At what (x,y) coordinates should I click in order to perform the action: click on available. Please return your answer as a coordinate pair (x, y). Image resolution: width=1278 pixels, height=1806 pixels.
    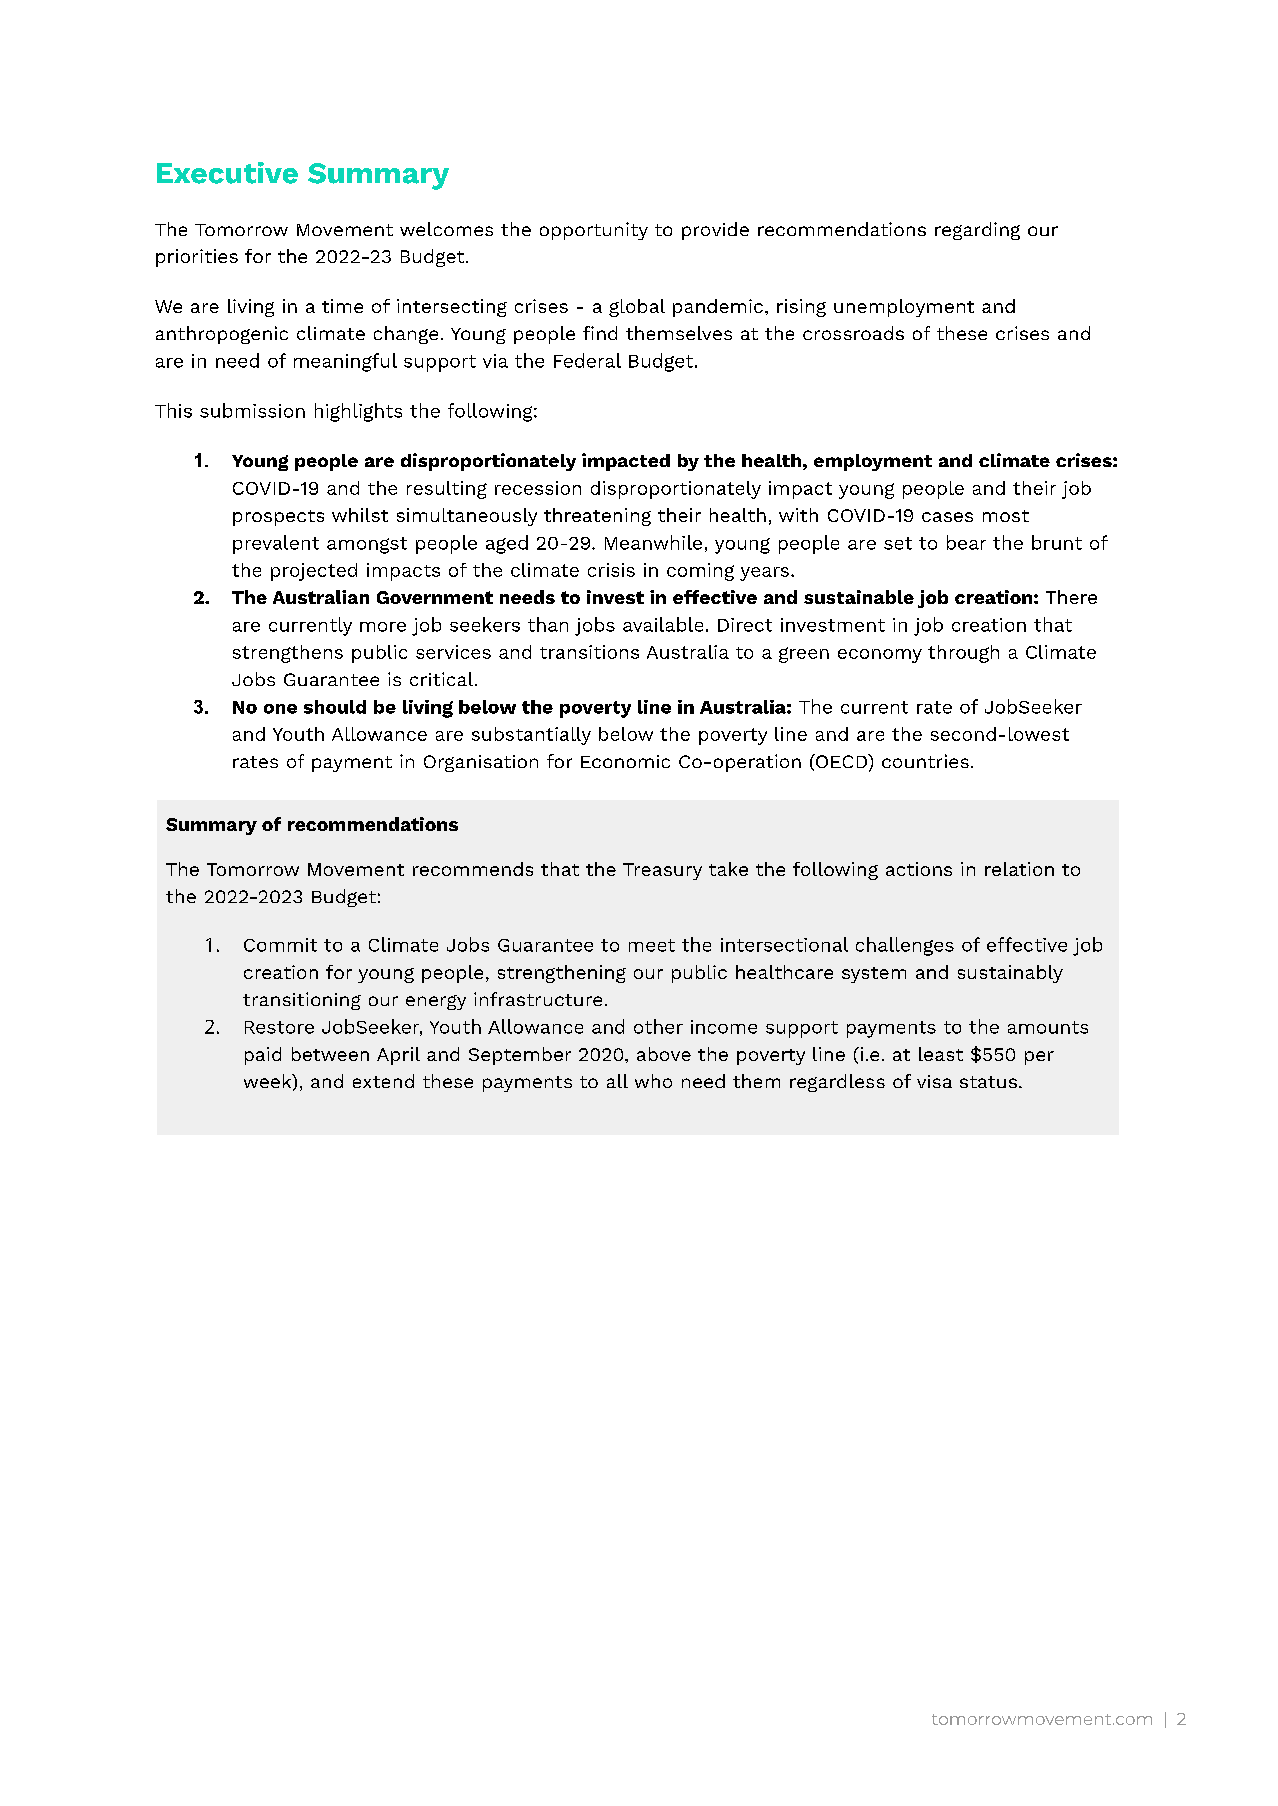
    Looking at the image, I should click on (663, 624).
